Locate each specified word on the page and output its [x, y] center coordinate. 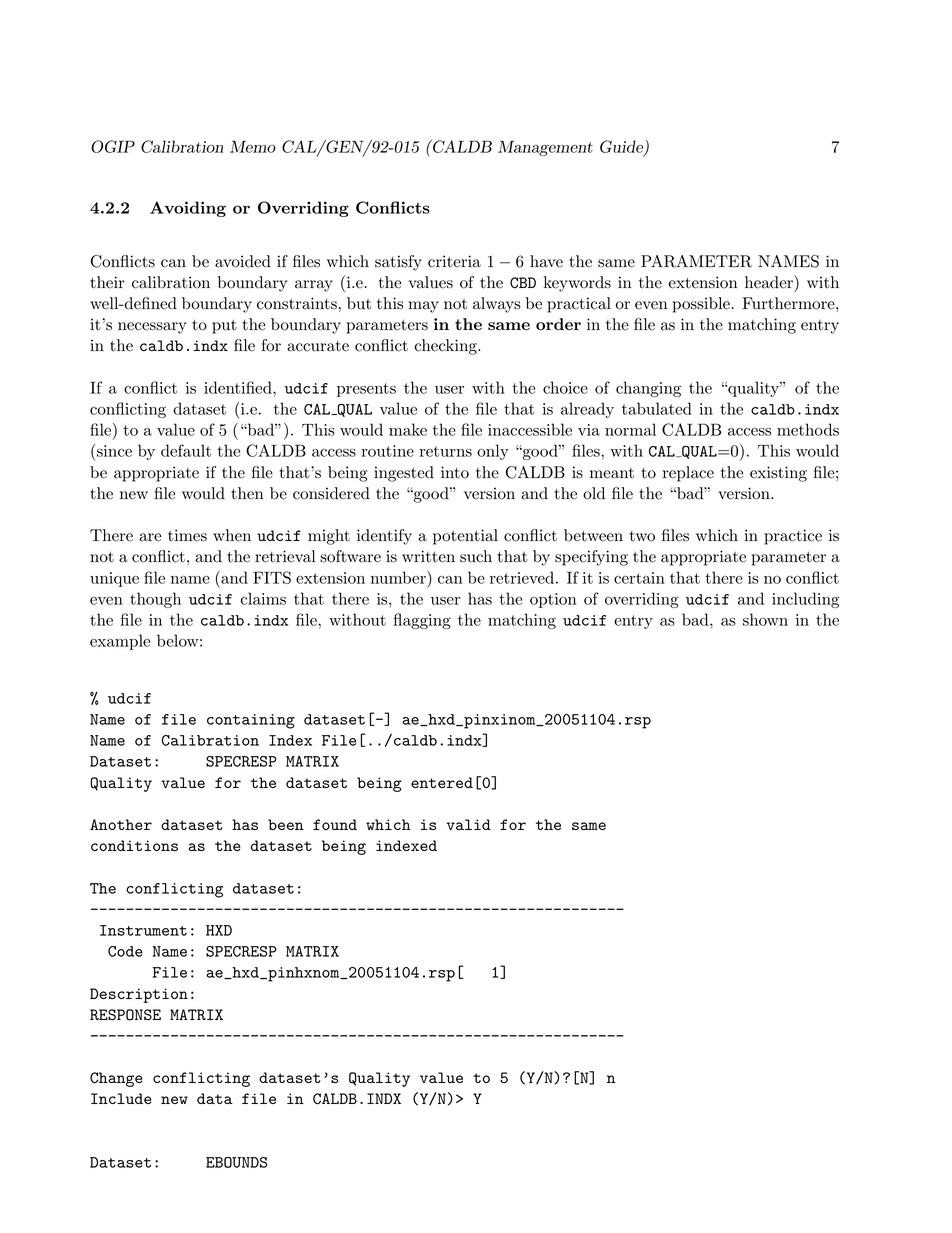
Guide [622, 148]
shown [765, 619]
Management [545, 148]
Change [116, 1079]
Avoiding [188, 209]
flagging [422, 621]
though [155, 600]
